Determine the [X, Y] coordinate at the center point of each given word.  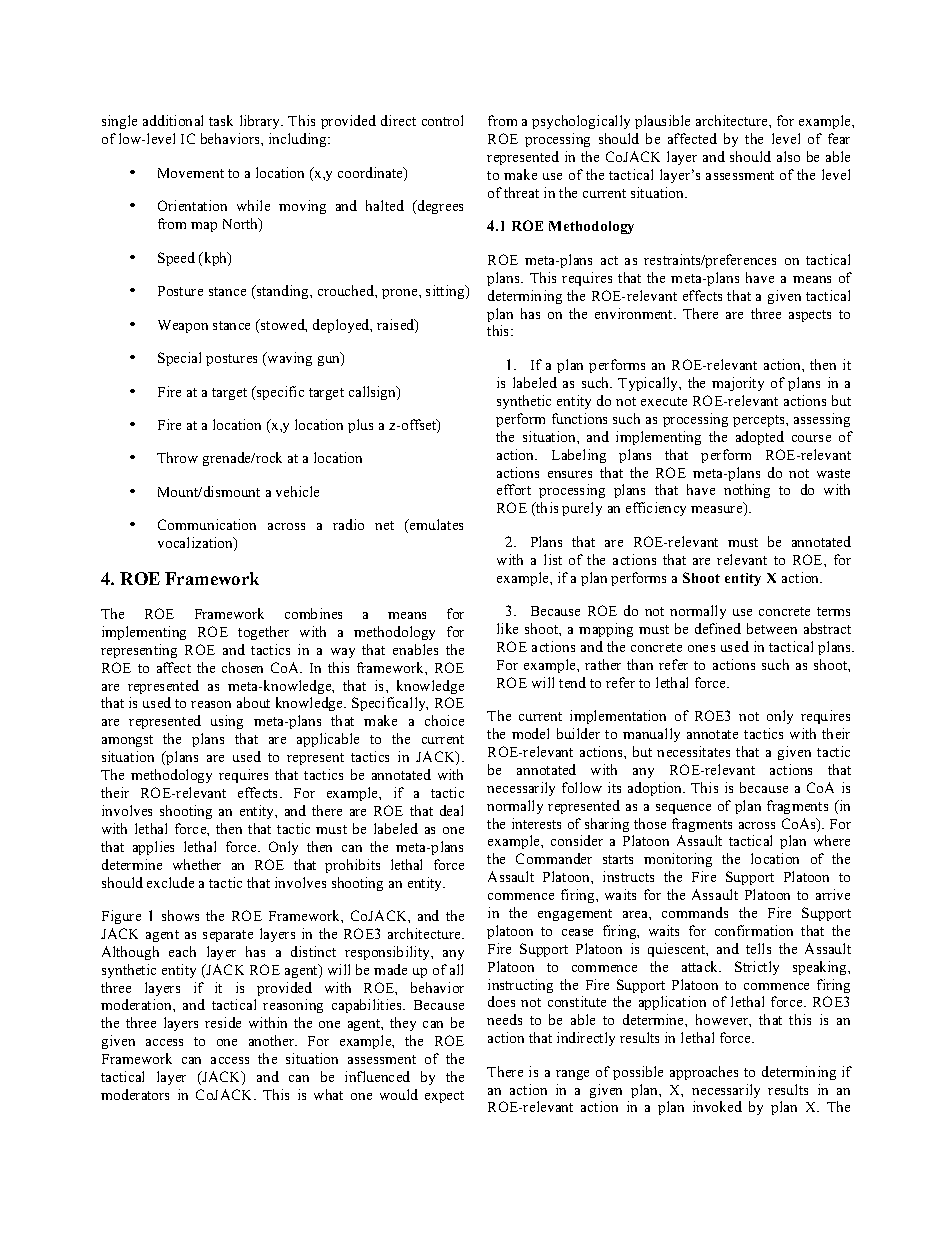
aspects [810, 316]
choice [444, 720]
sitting [446, 292]
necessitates [693, 751]
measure [718, 511]
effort [514, 489]
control [442, 120]
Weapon [183, 326]
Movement [191, 173]
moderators [135, 1094]
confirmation [754, 930]
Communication [207, 524]
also [788, 156]
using [227, 722]
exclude [170, 882]
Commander [554, 858]
